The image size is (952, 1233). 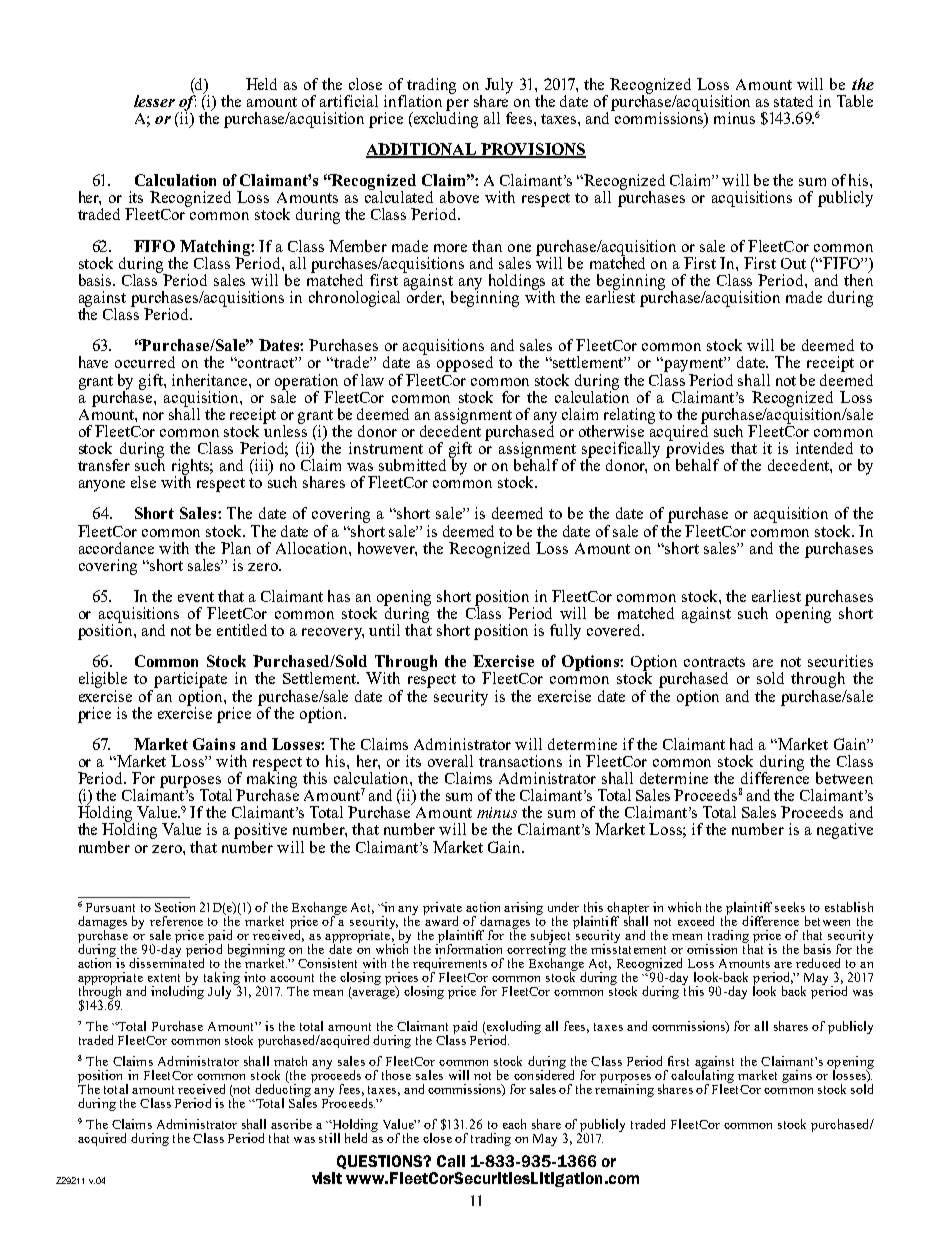 I want to click on opposed, so click(x=465, y=364).
